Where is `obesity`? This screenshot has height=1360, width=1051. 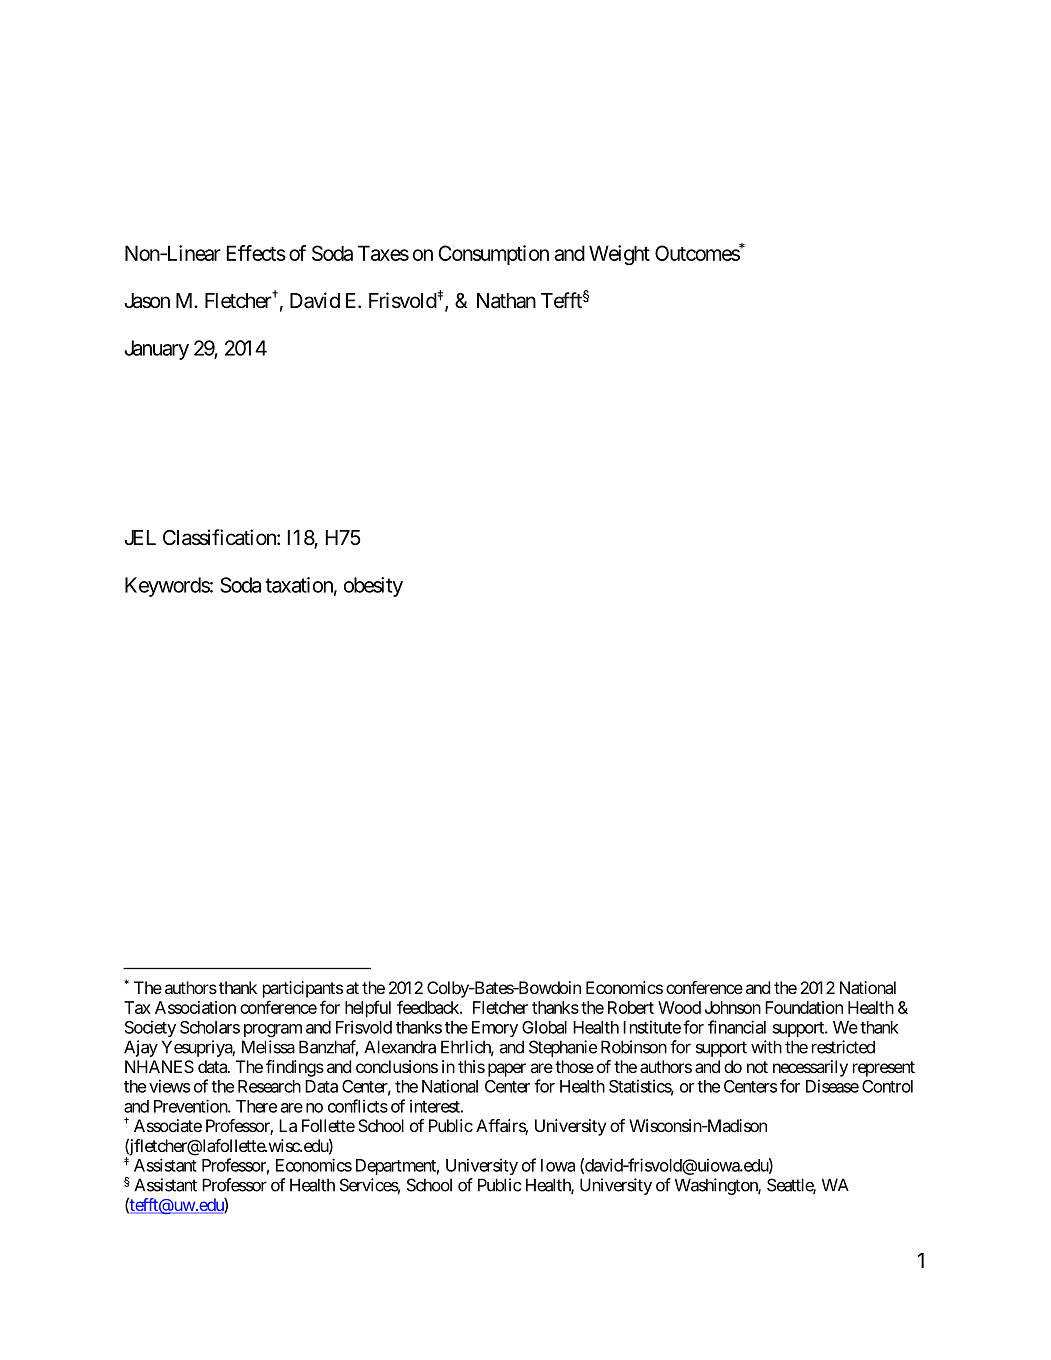 obesity is located at coordinates (373, 587).
